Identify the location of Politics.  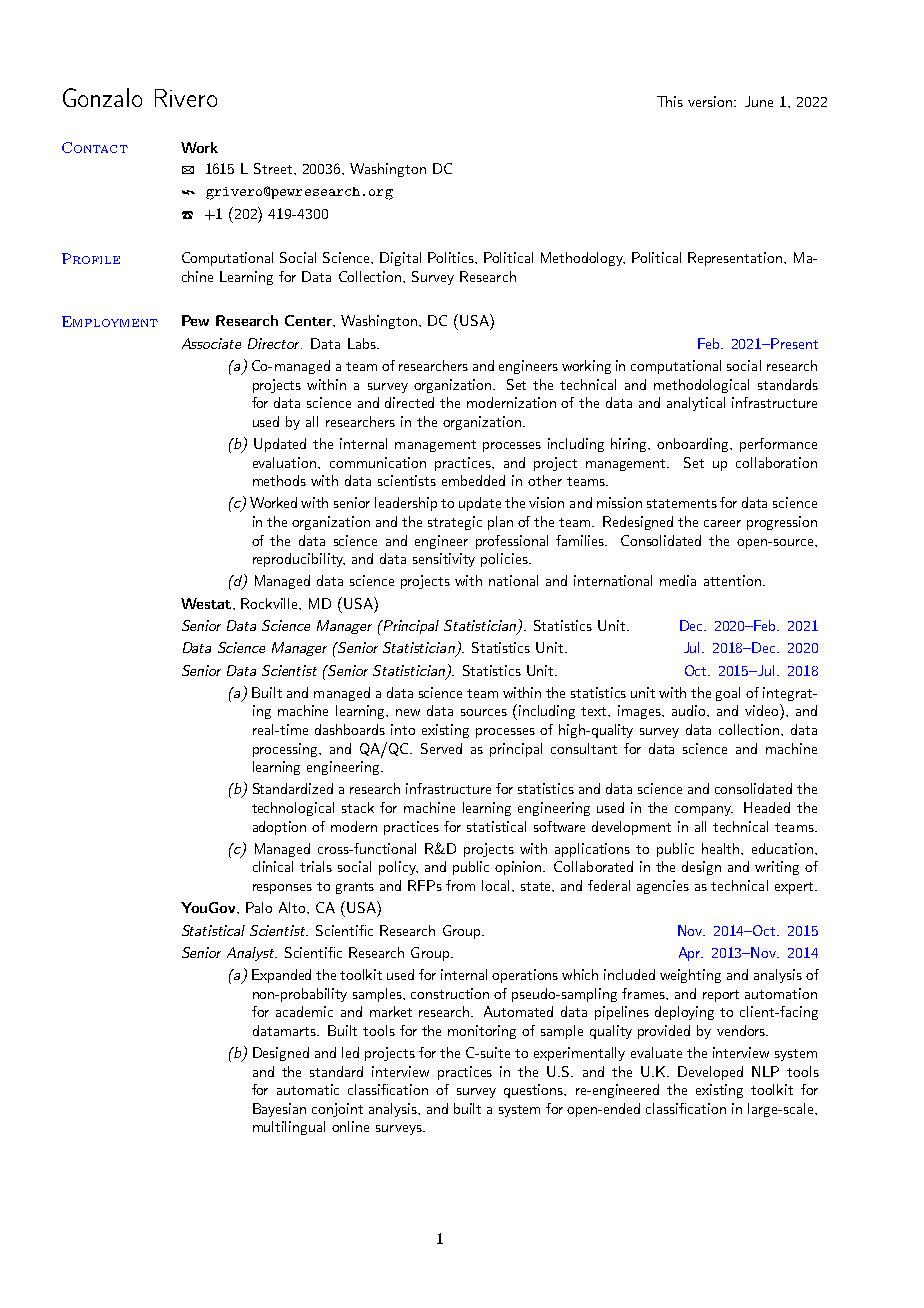
(452, 257).
